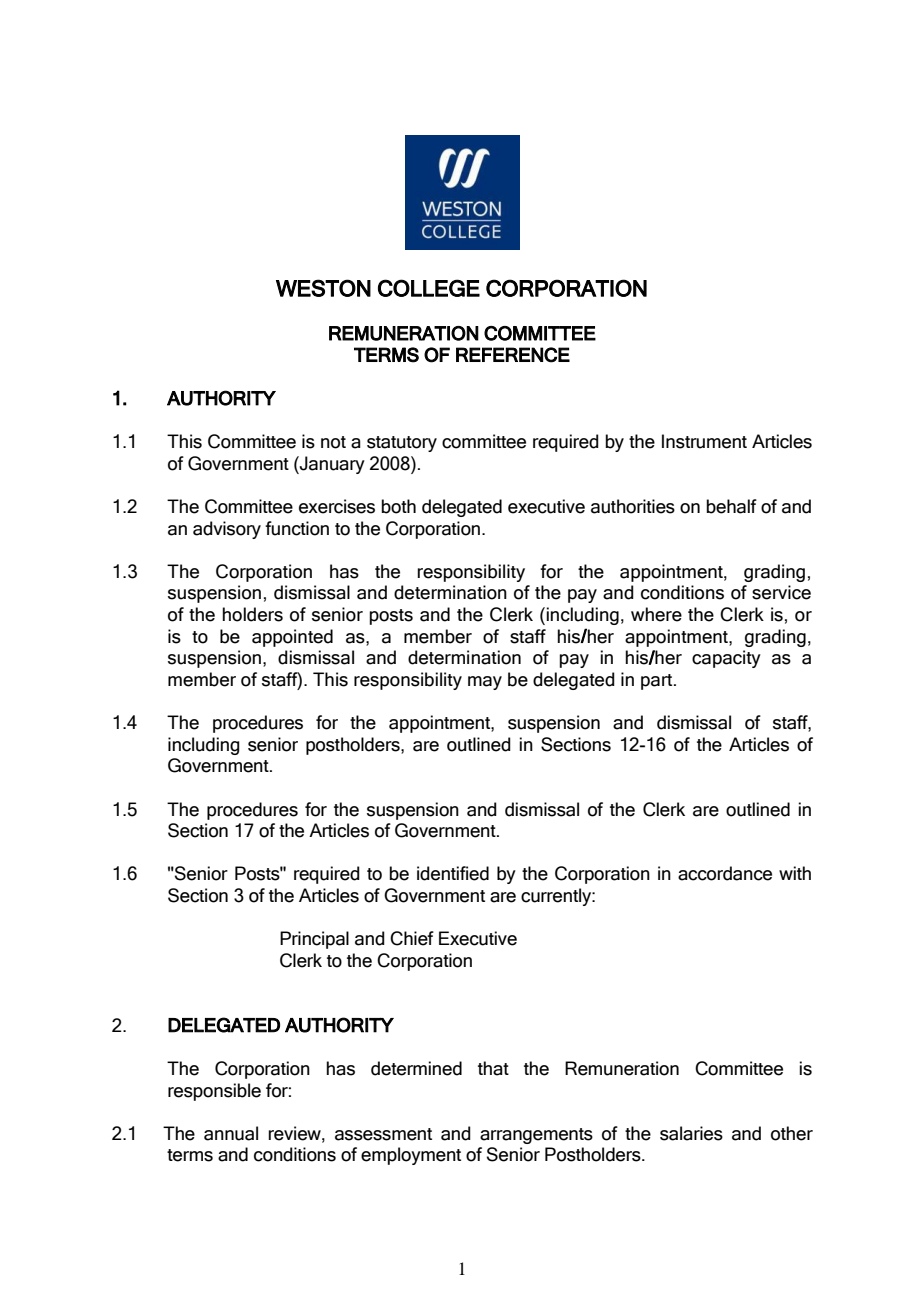 The image size is (924, 1307). What do you see at coordinates (485, 683) in the document?
I see `may` at bounding box center [485, 683].
